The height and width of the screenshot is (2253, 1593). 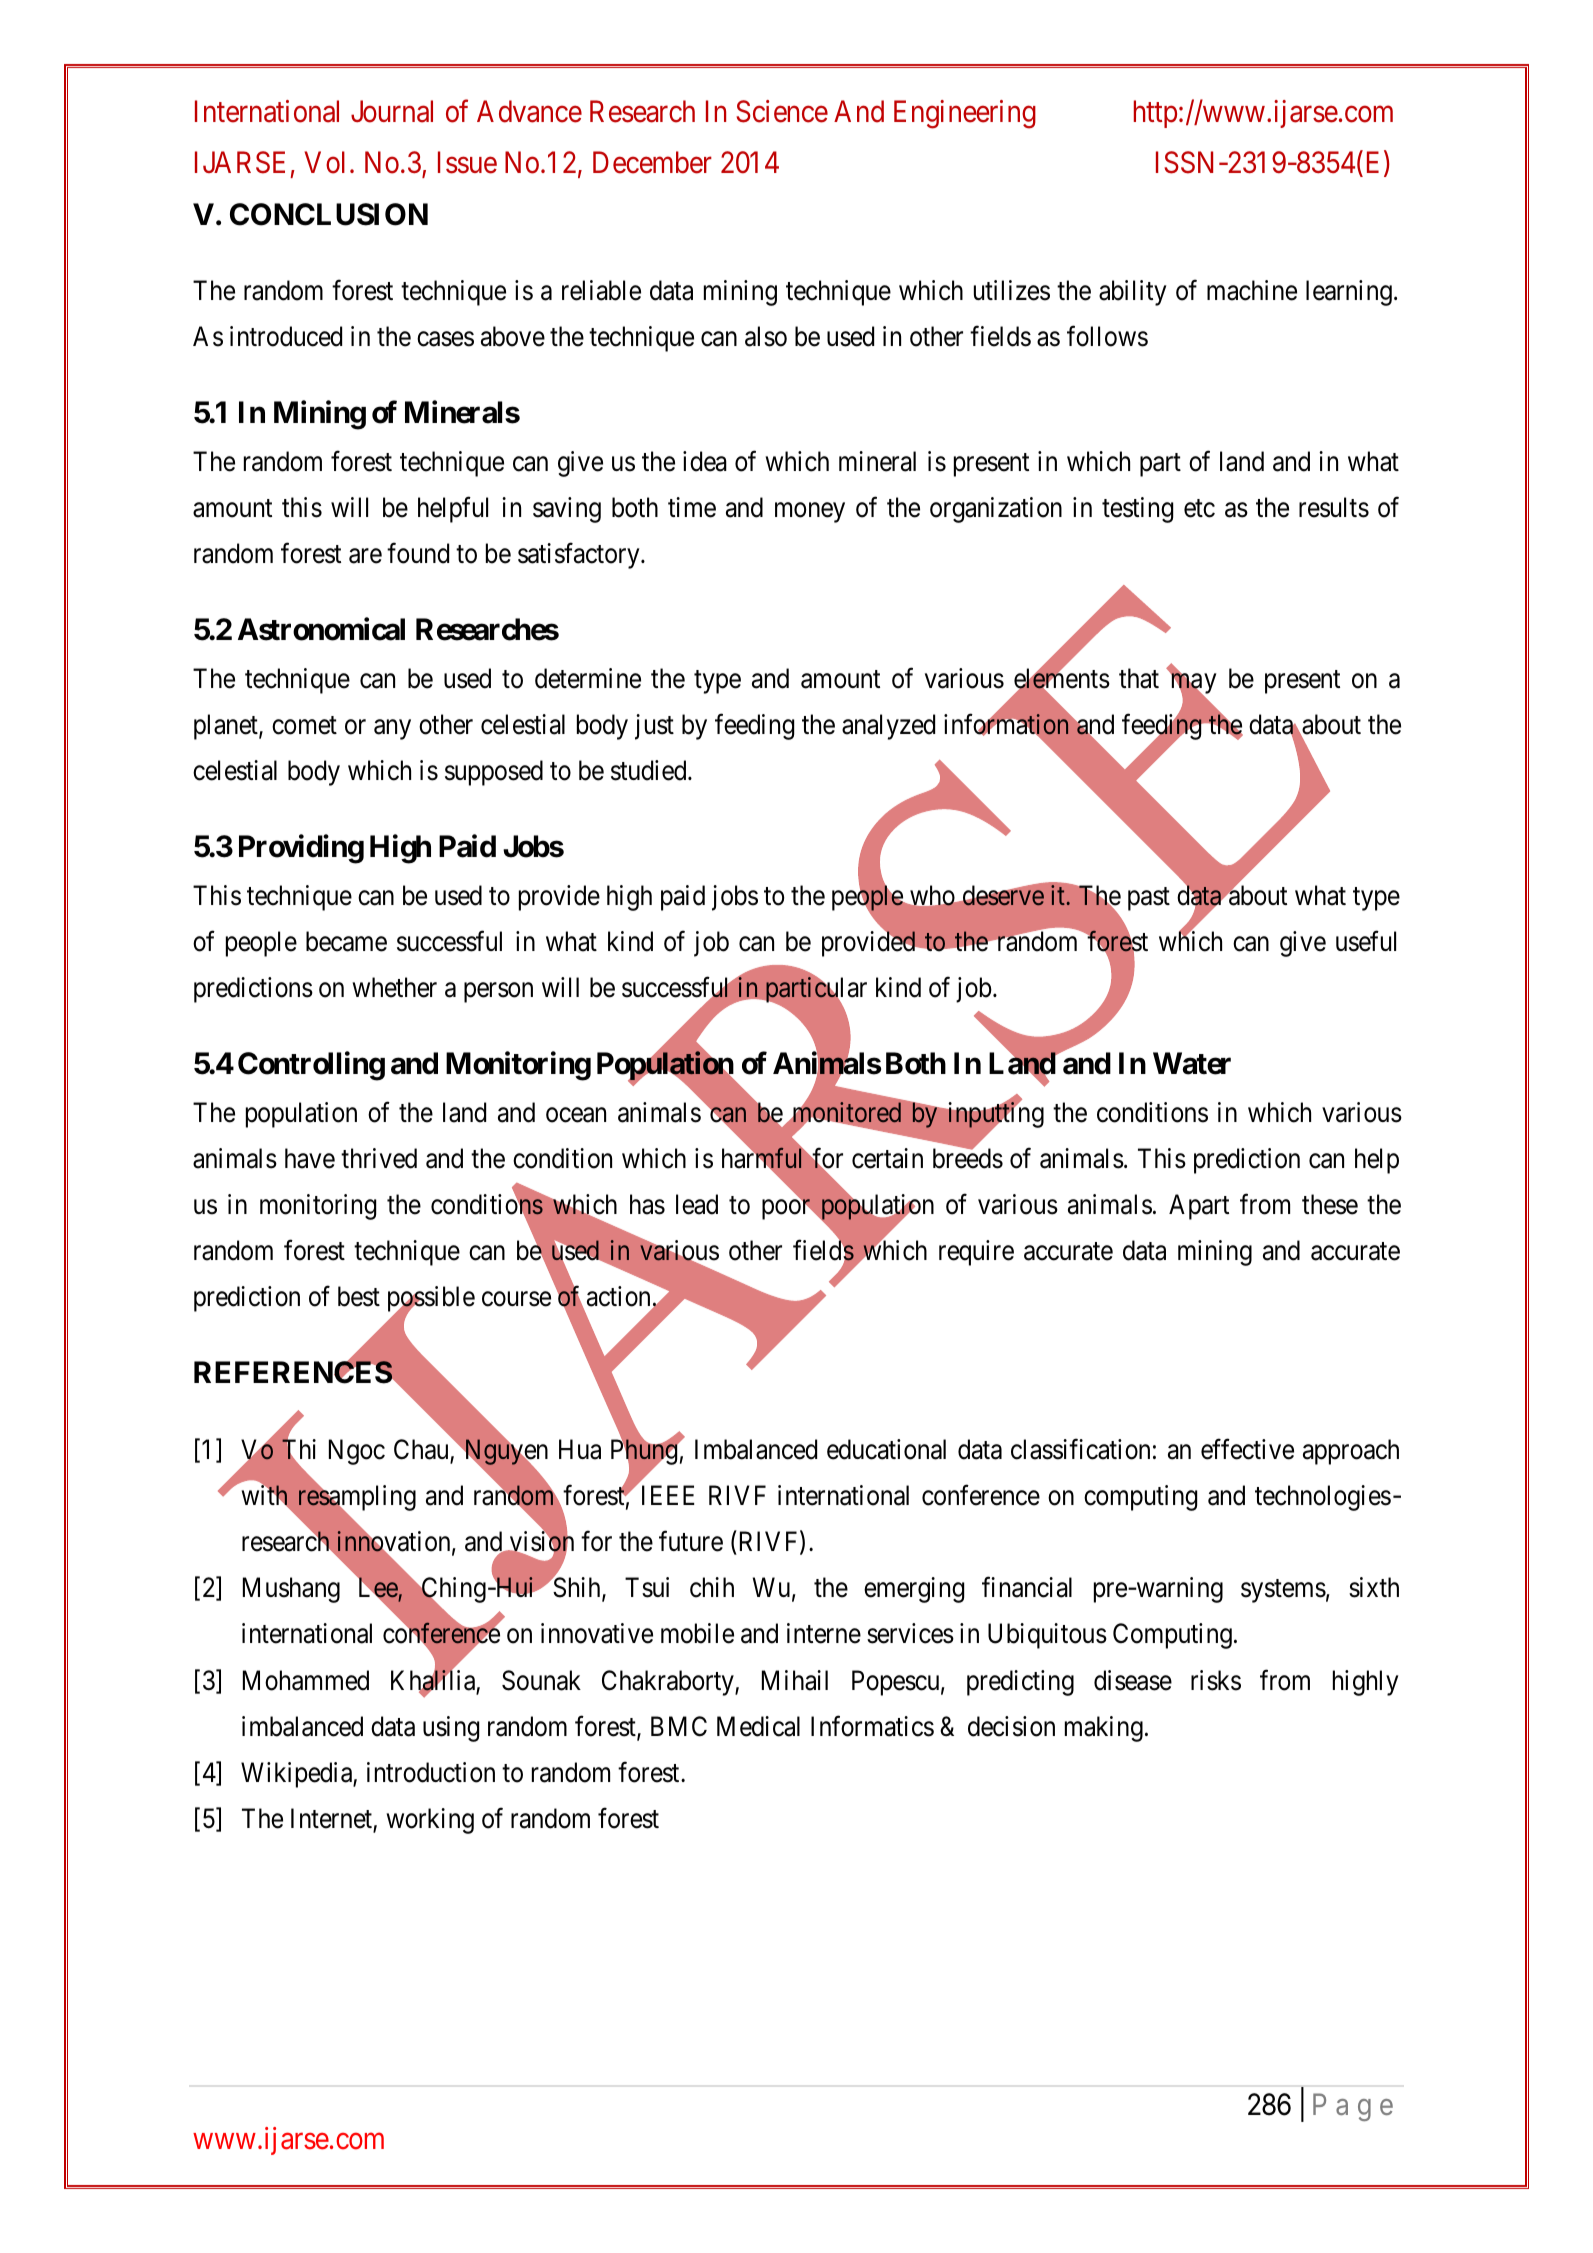 I want to click on Medical, so click(x=758, y=1726).
